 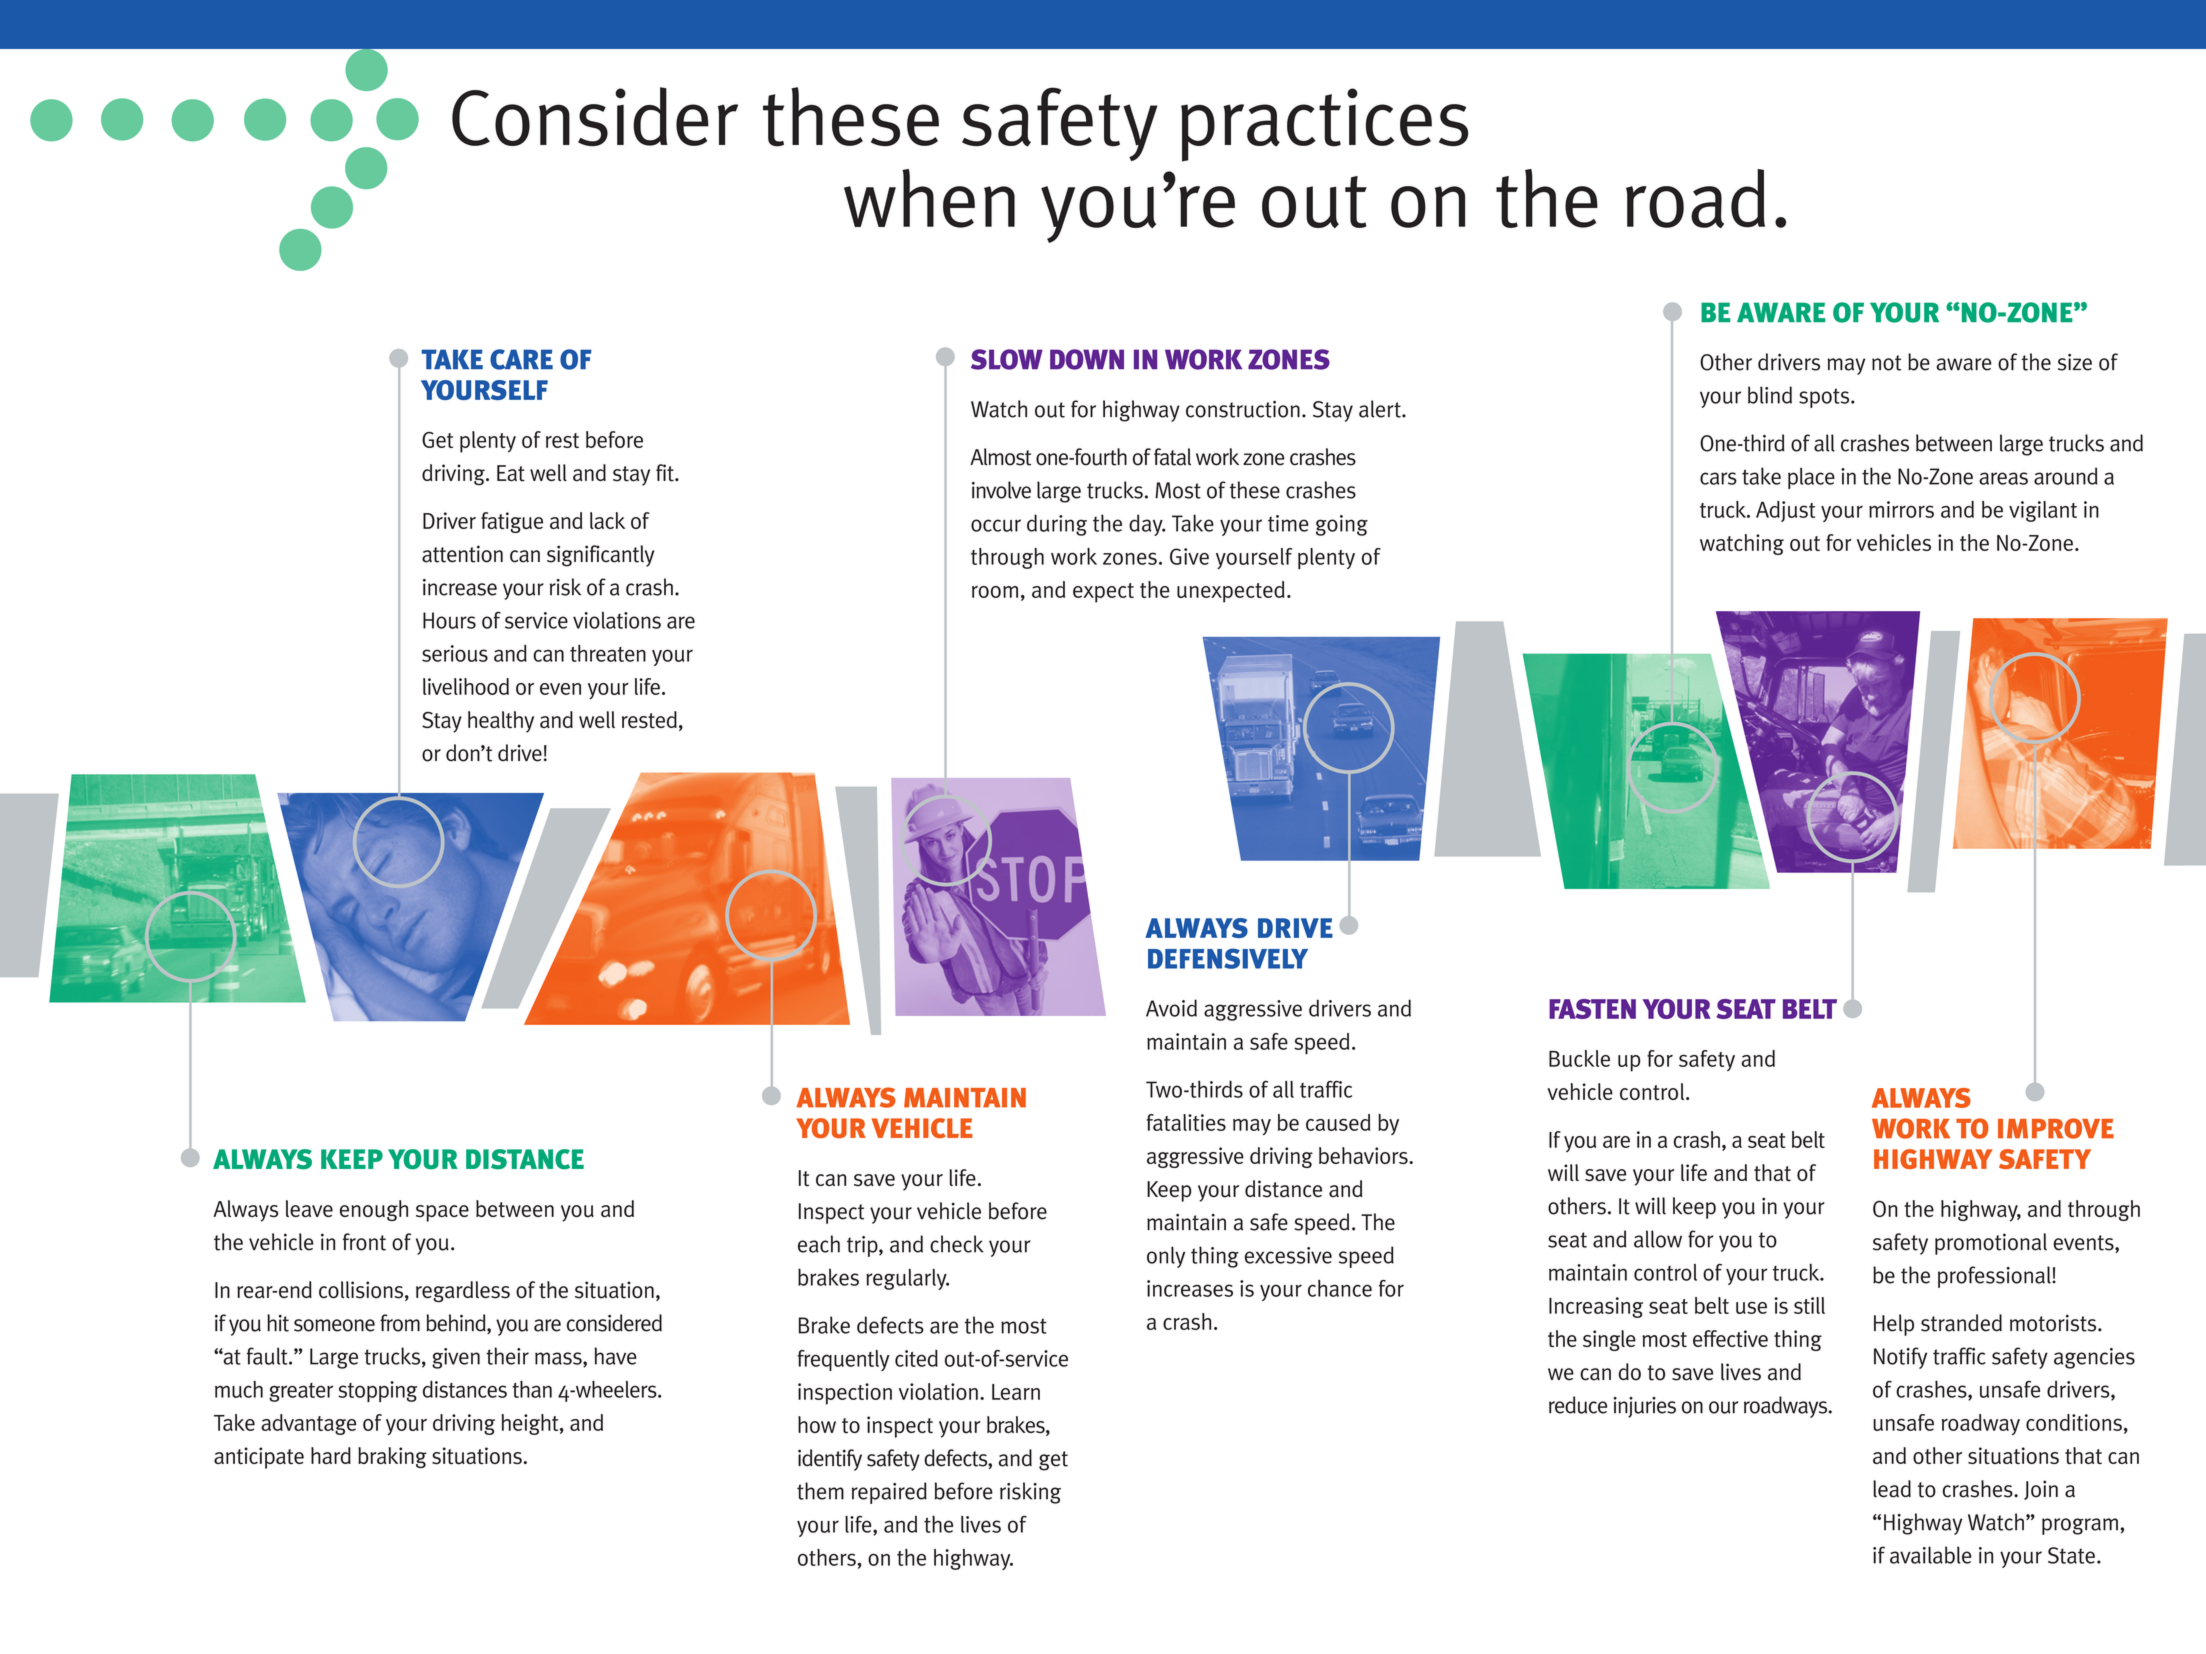 What do you see at coordinates (1364, 1155) in the screenshot?
I see `behaviors` at bounding box center [1364, 1155].
